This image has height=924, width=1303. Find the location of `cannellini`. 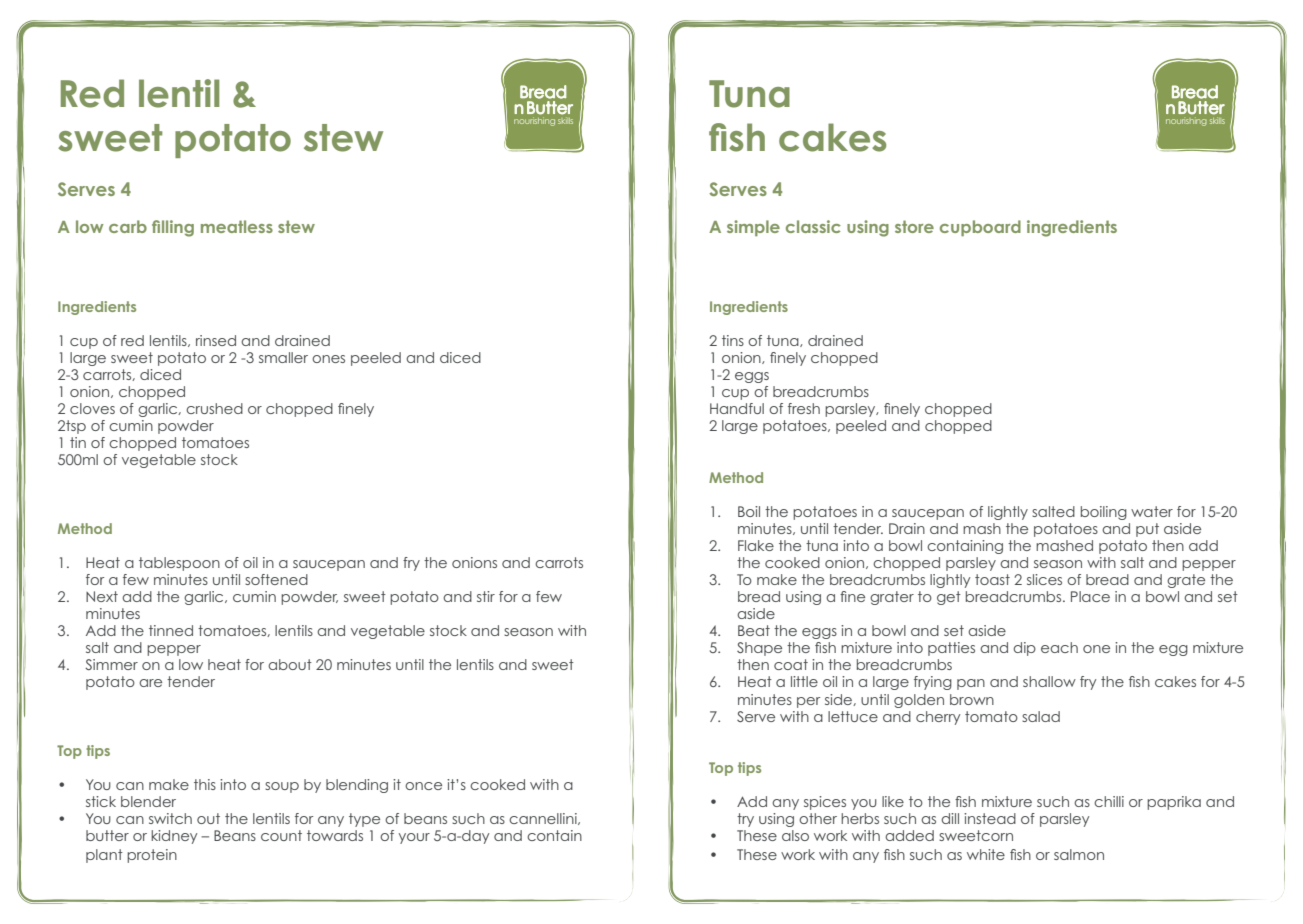

cannellini is located at coordinates (544, 819).
